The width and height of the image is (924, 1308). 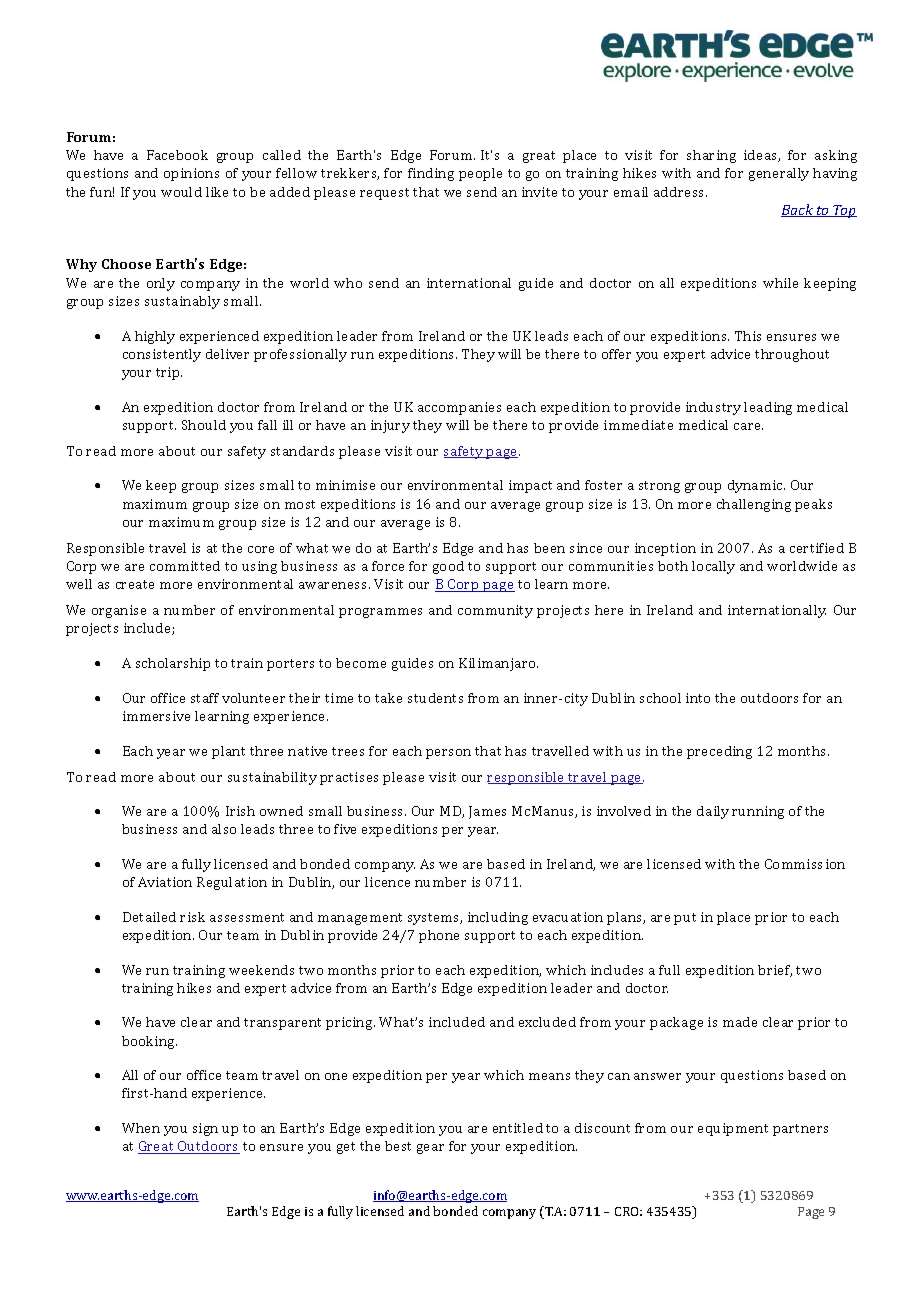 What do you see at coordinates (733, 1129) in the image?
I see `equipment` at bounding box center [733, 1129].
